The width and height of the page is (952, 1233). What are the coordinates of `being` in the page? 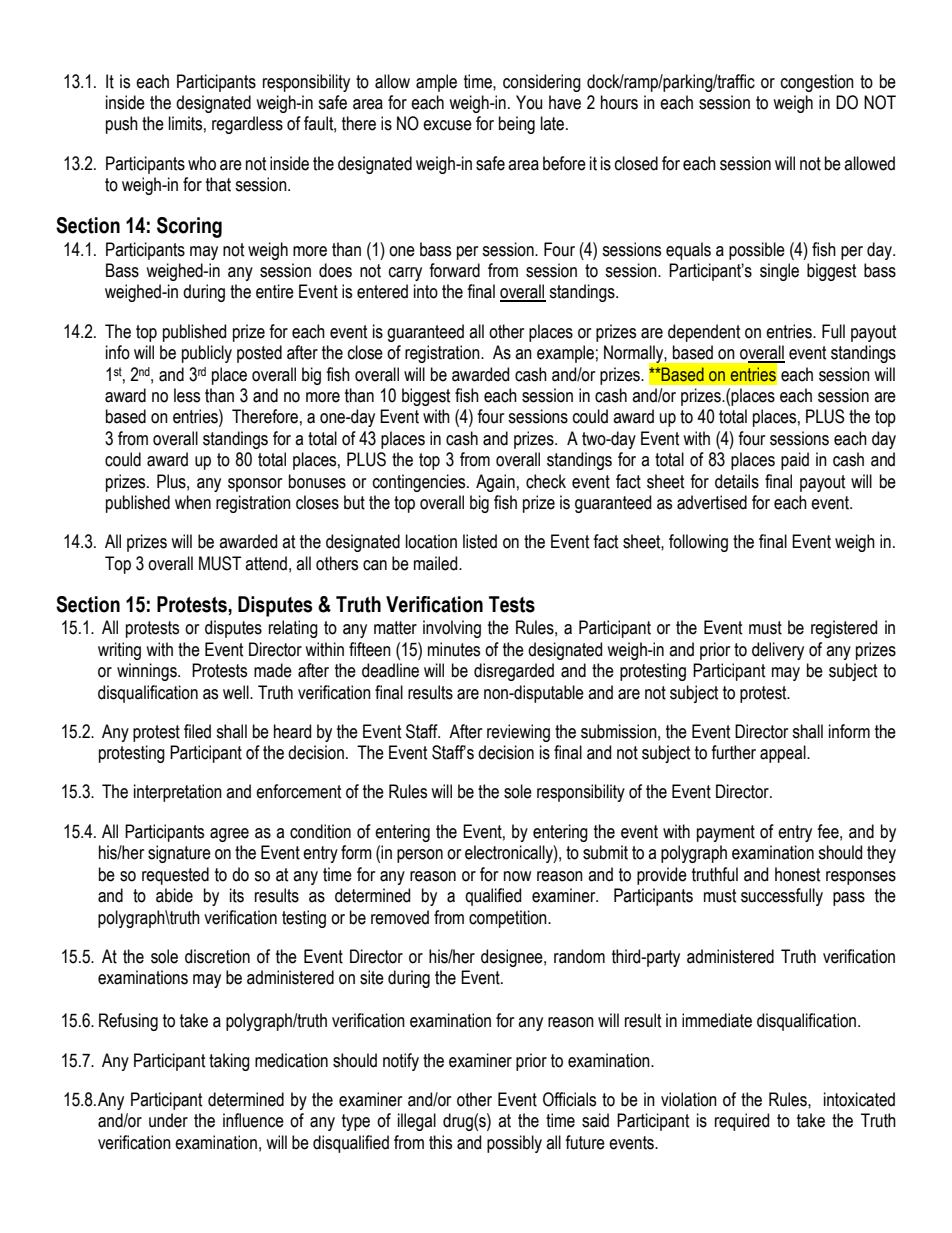 It's located at (517, 125).
